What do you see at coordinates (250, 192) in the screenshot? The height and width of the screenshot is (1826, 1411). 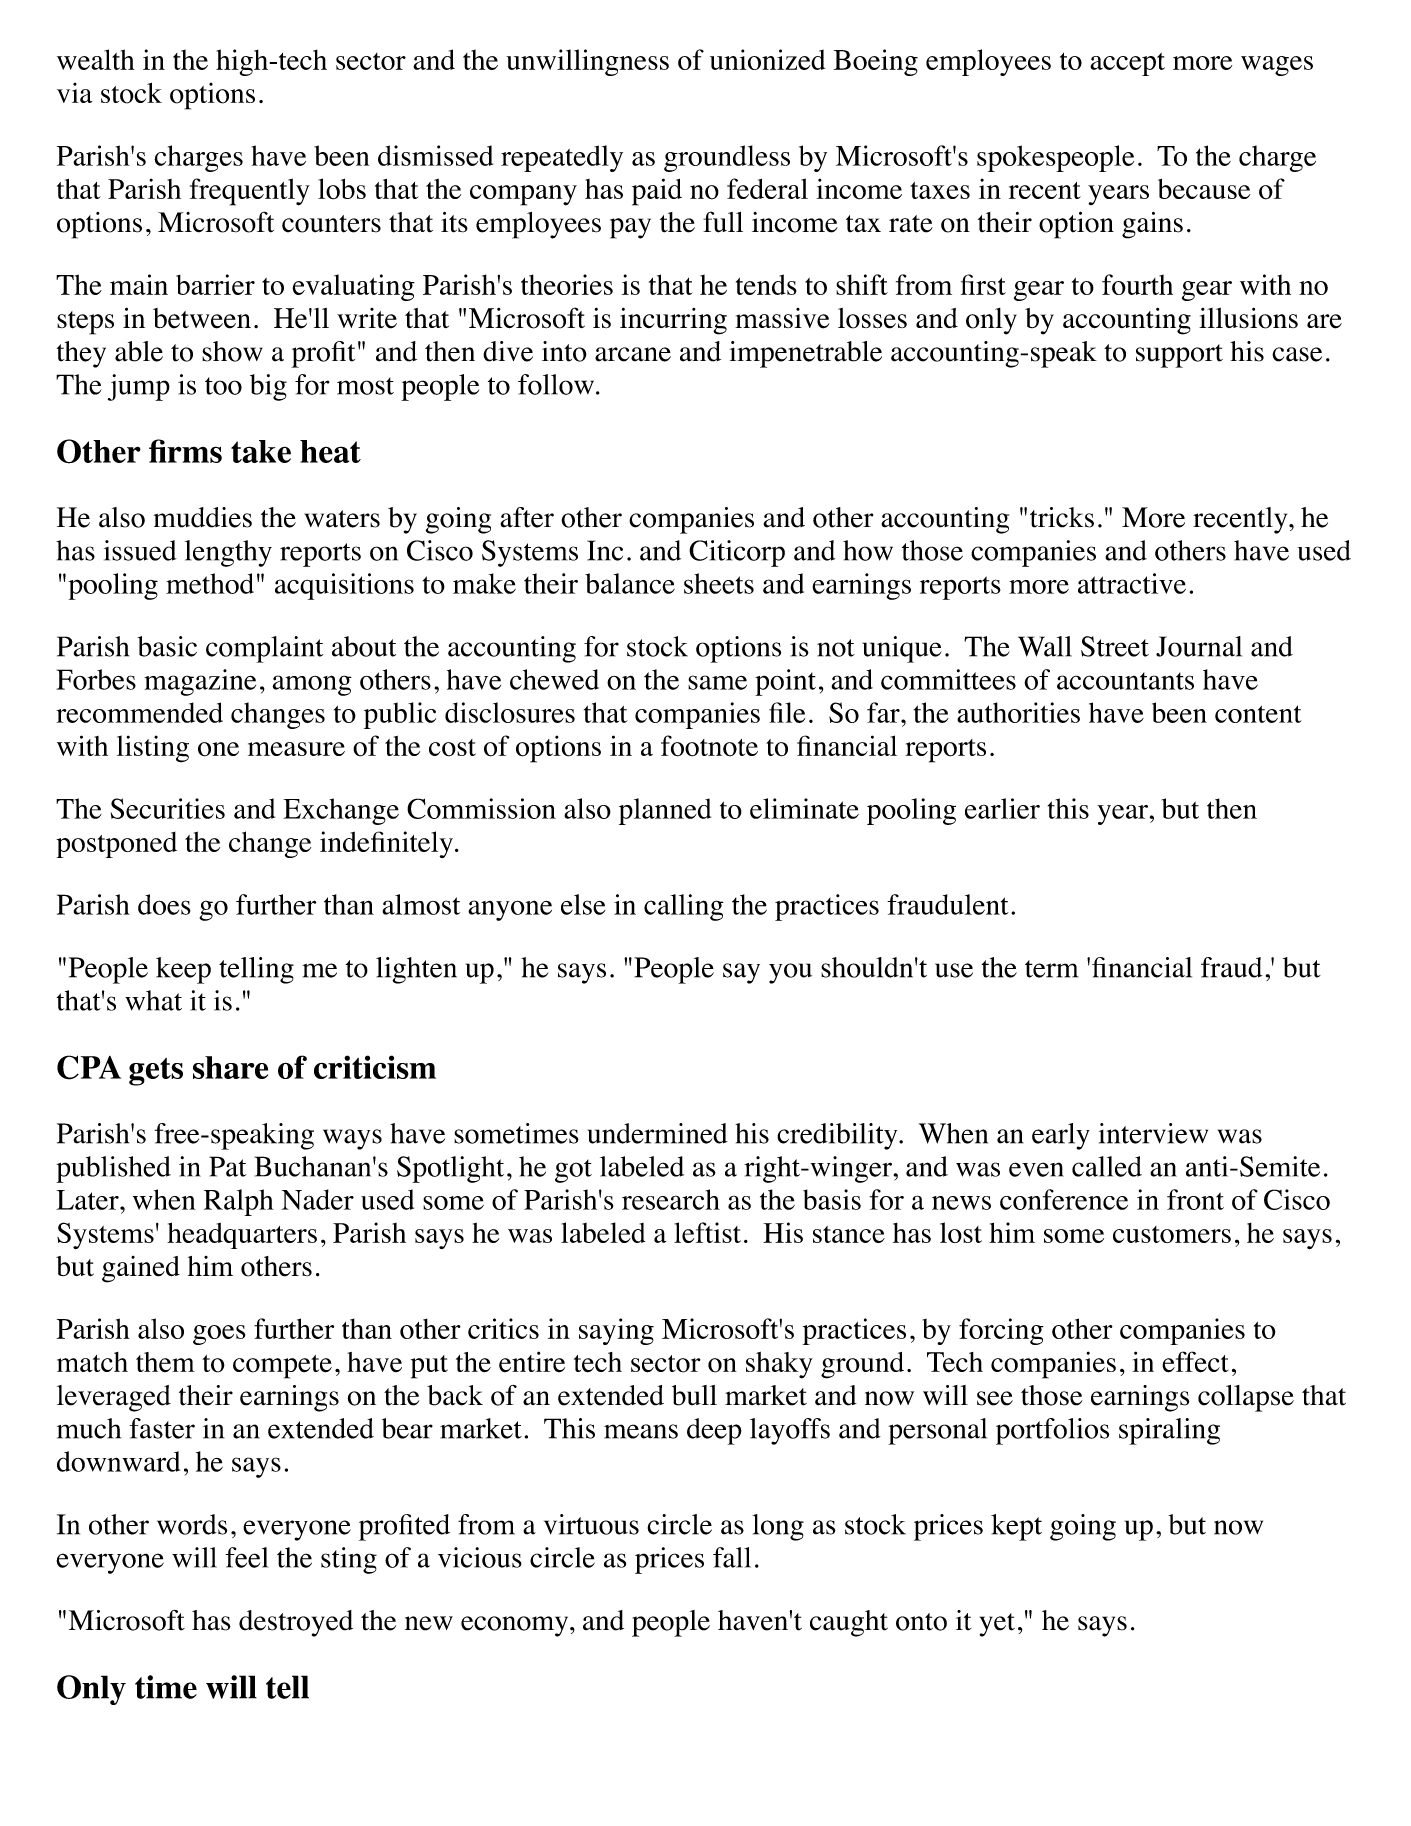 I see `frequently` at bounding box center [250, 192].
